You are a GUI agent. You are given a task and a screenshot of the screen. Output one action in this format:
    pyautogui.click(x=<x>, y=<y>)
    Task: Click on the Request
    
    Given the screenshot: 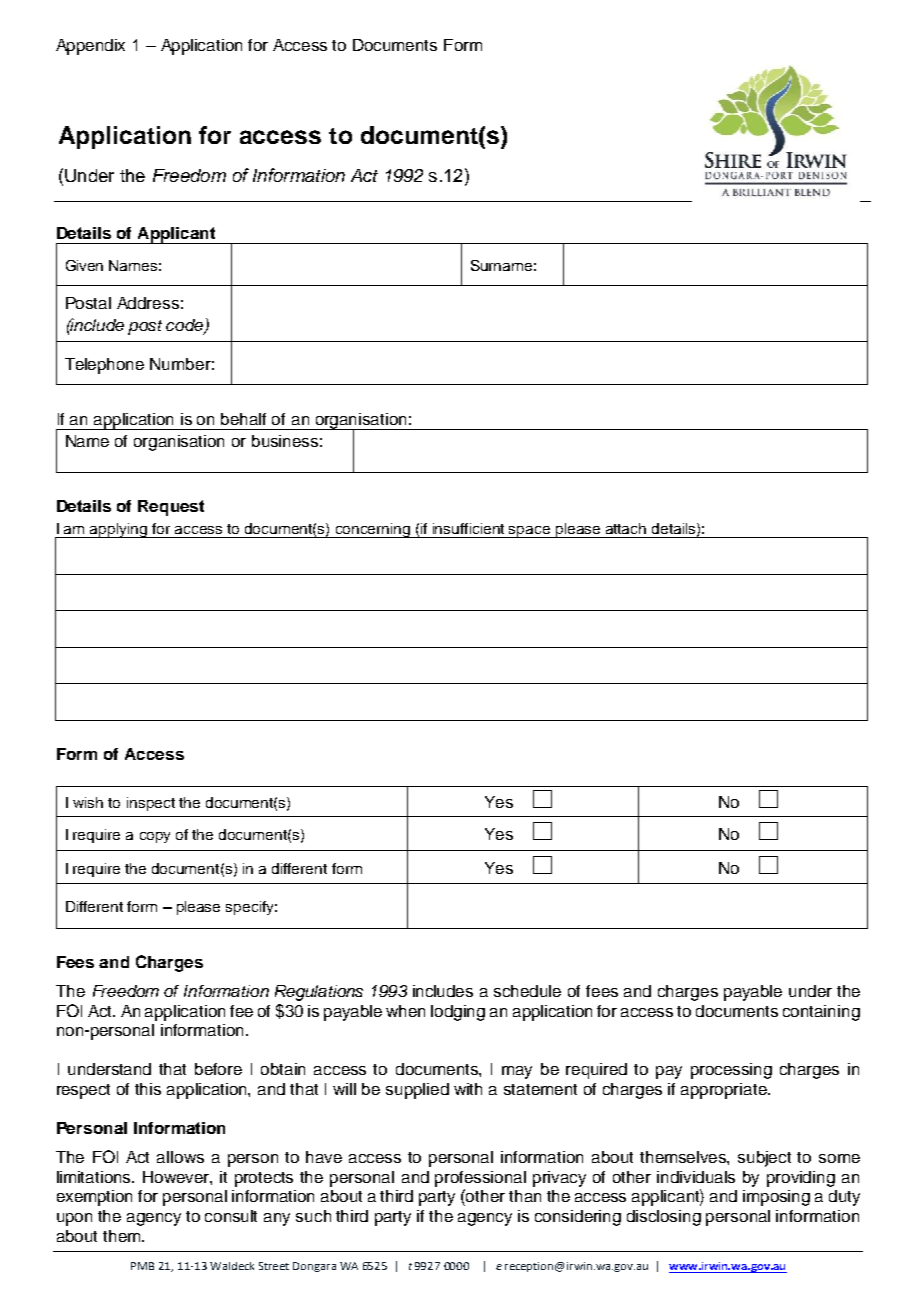 What is the action you would take?
    pyautogui.click(x=171, y=508)
